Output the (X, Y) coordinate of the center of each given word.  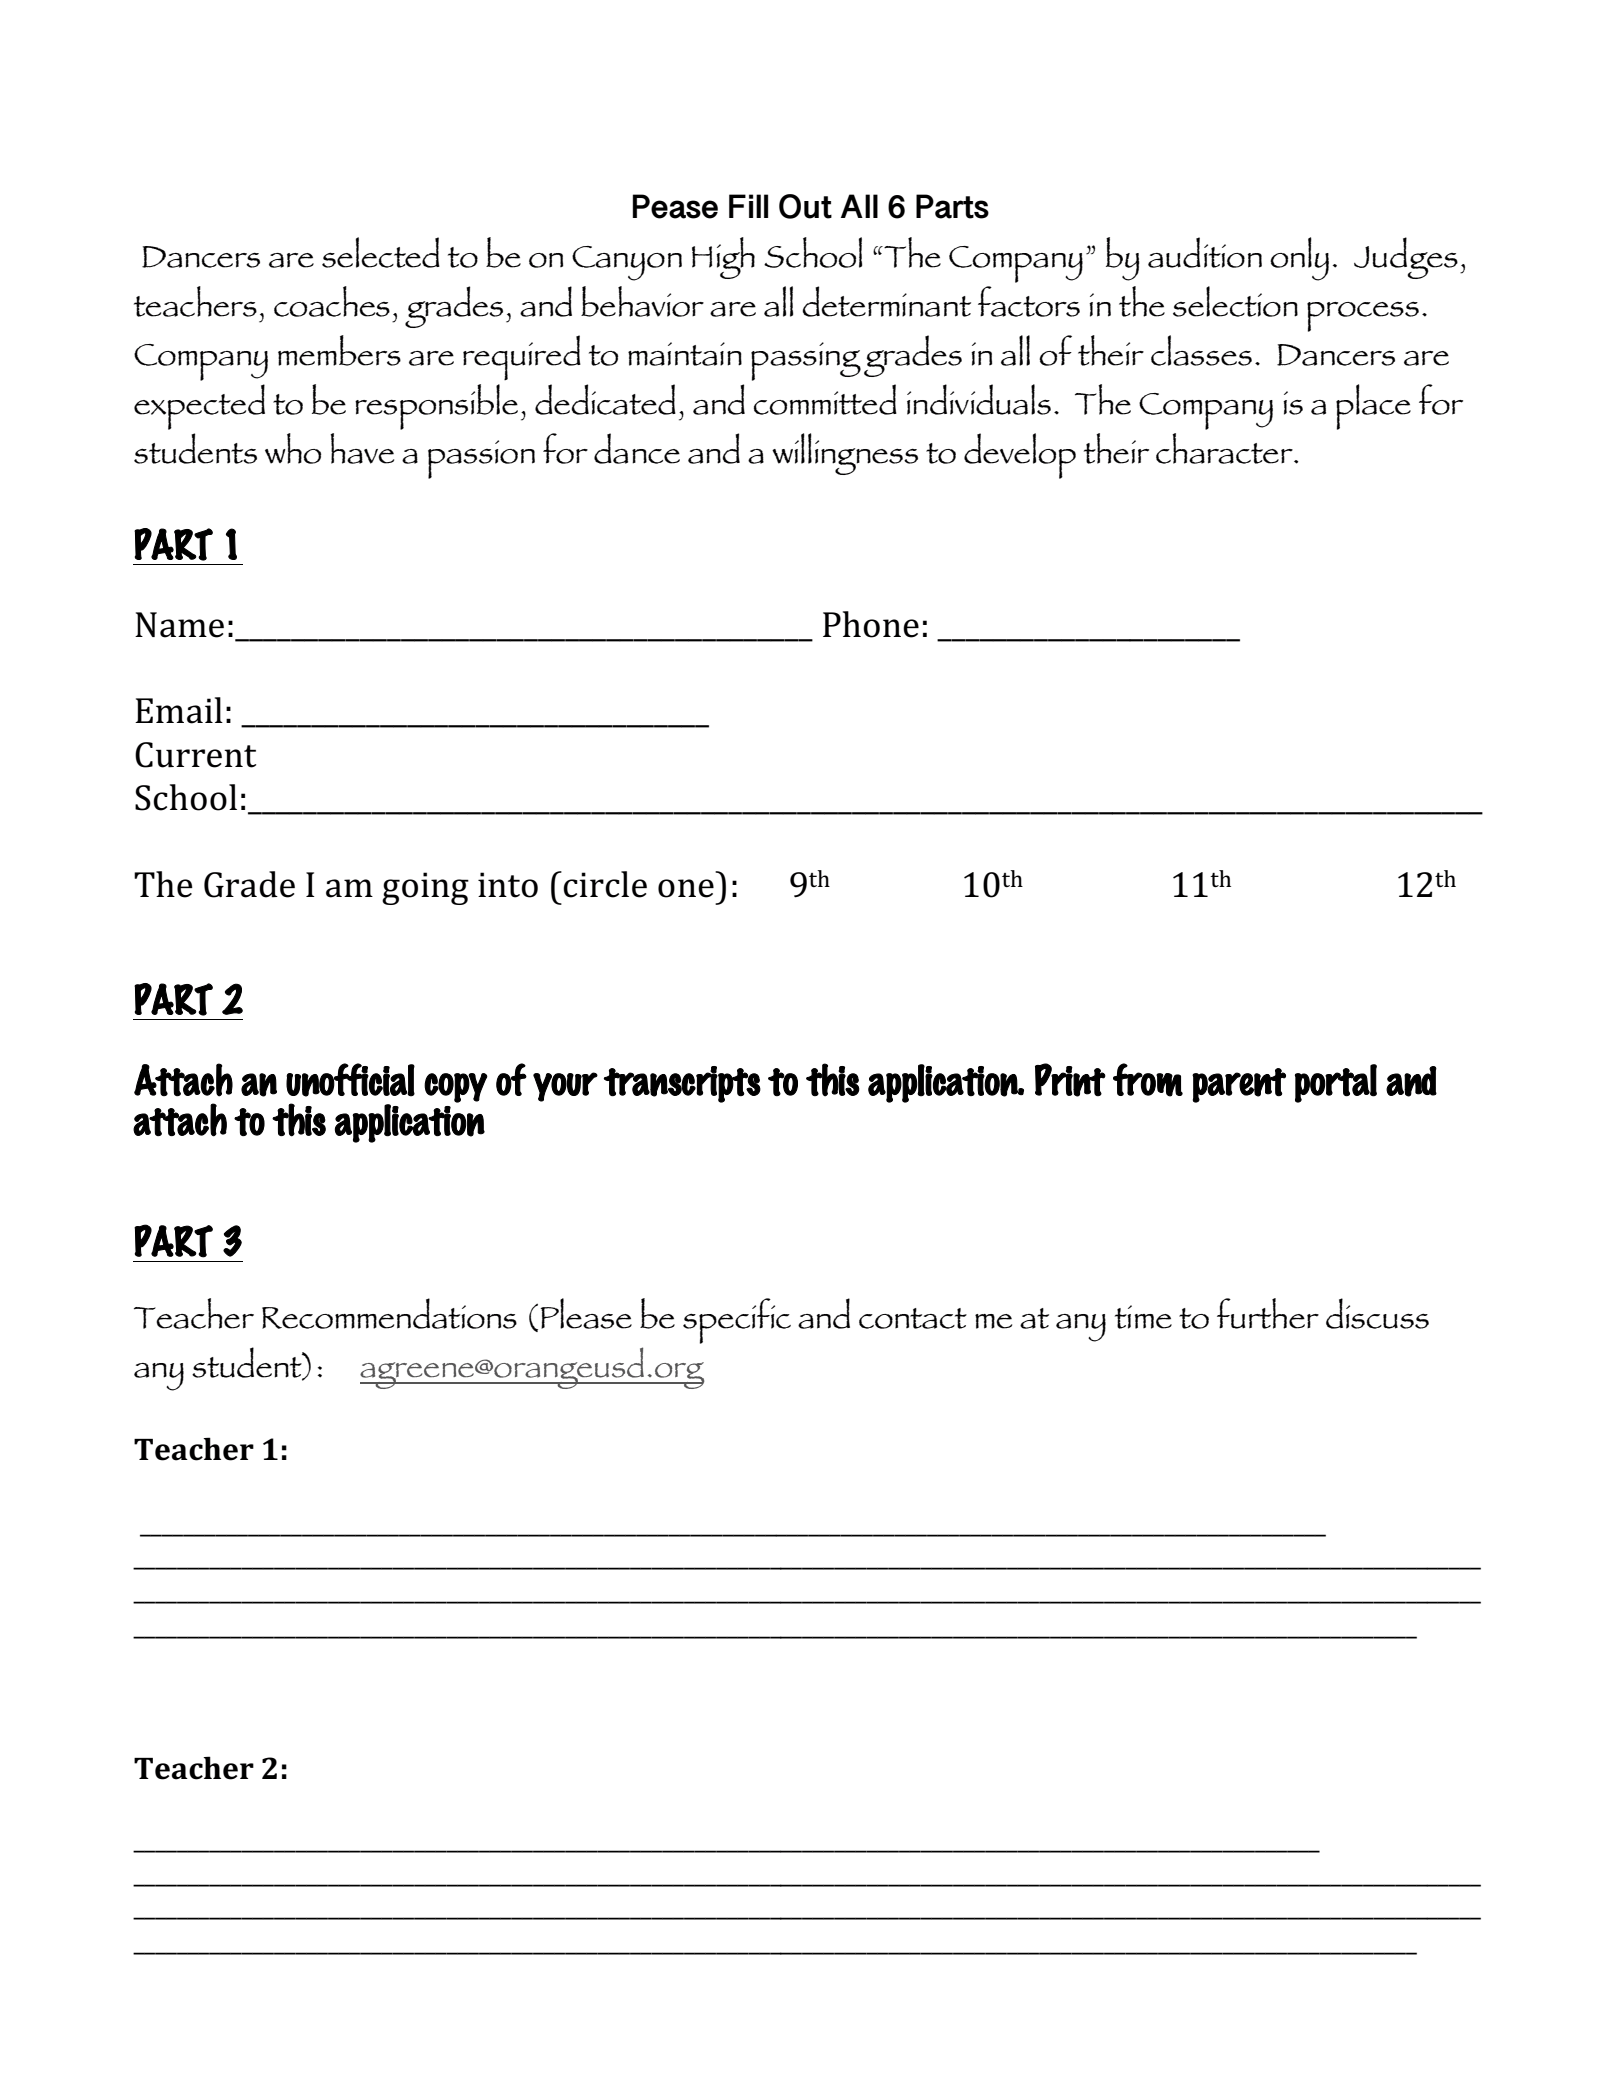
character (1225, 448)
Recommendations (389, 1313)
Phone (871, 624)
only (1299, 259)
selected (381, 252)
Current (195, 755)
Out (805, 206)
